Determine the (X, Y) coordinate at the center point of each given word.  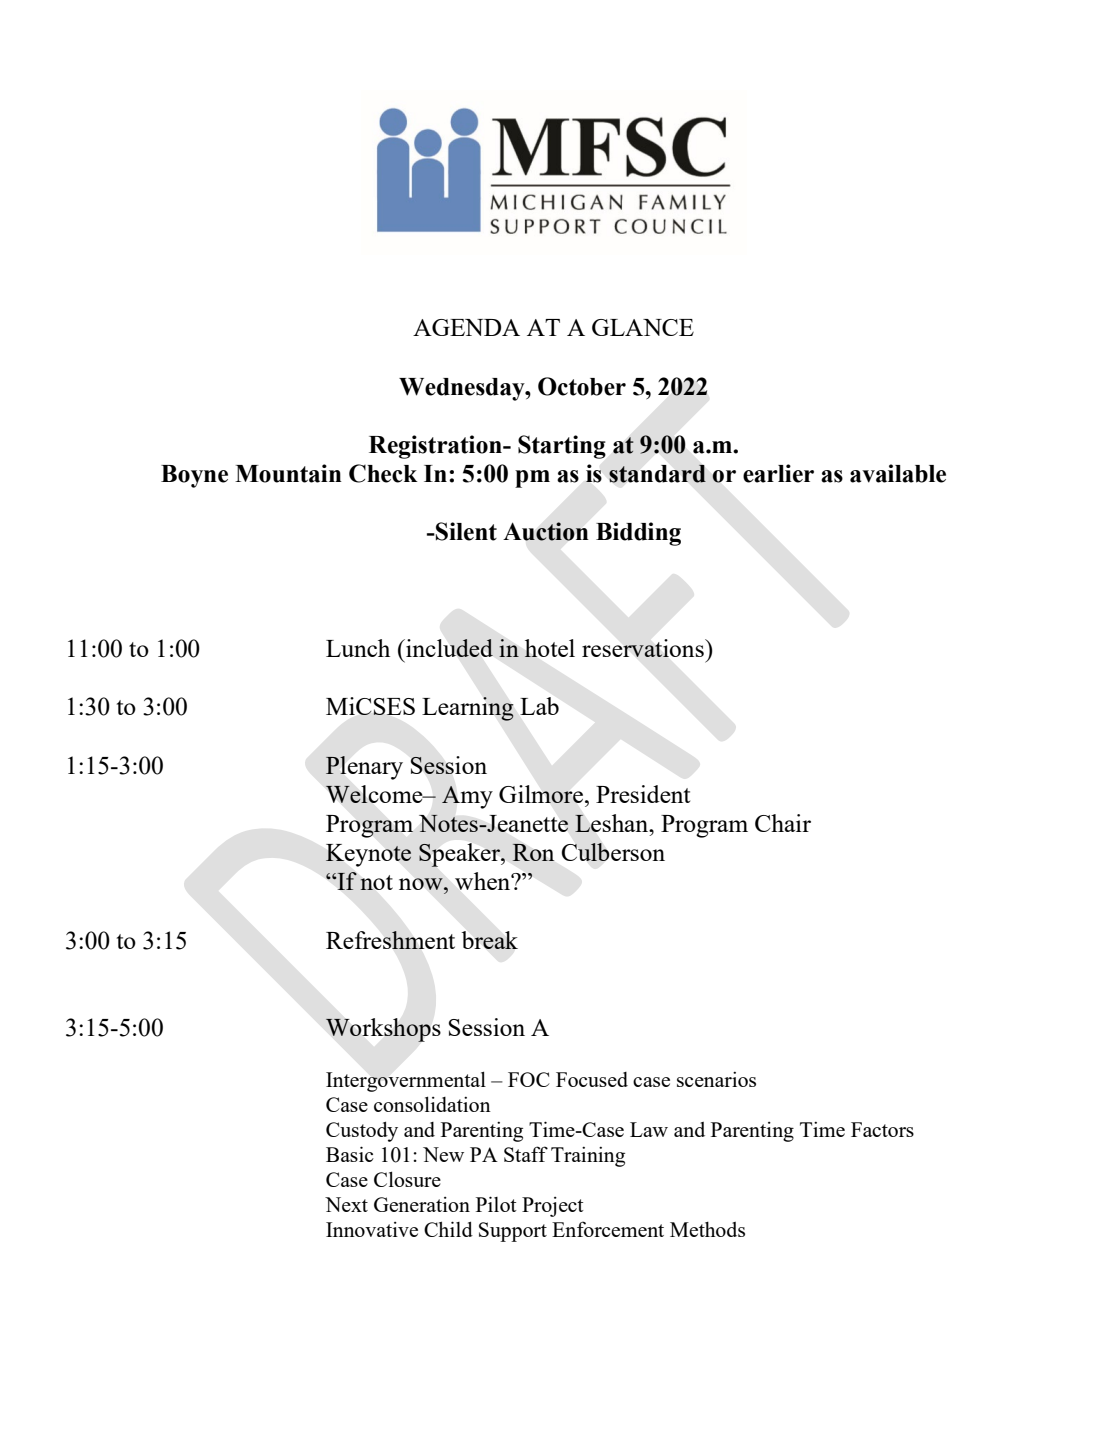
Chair (783, 823)
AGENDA (466, 327)
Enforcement (608, 1229)
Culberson (613, 852)
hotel (549, 648)
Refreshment (390, 940)
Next (346, 1204)
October (582, 386)
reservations (644, 648)
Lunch (358, 648)
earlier (778, 473)
